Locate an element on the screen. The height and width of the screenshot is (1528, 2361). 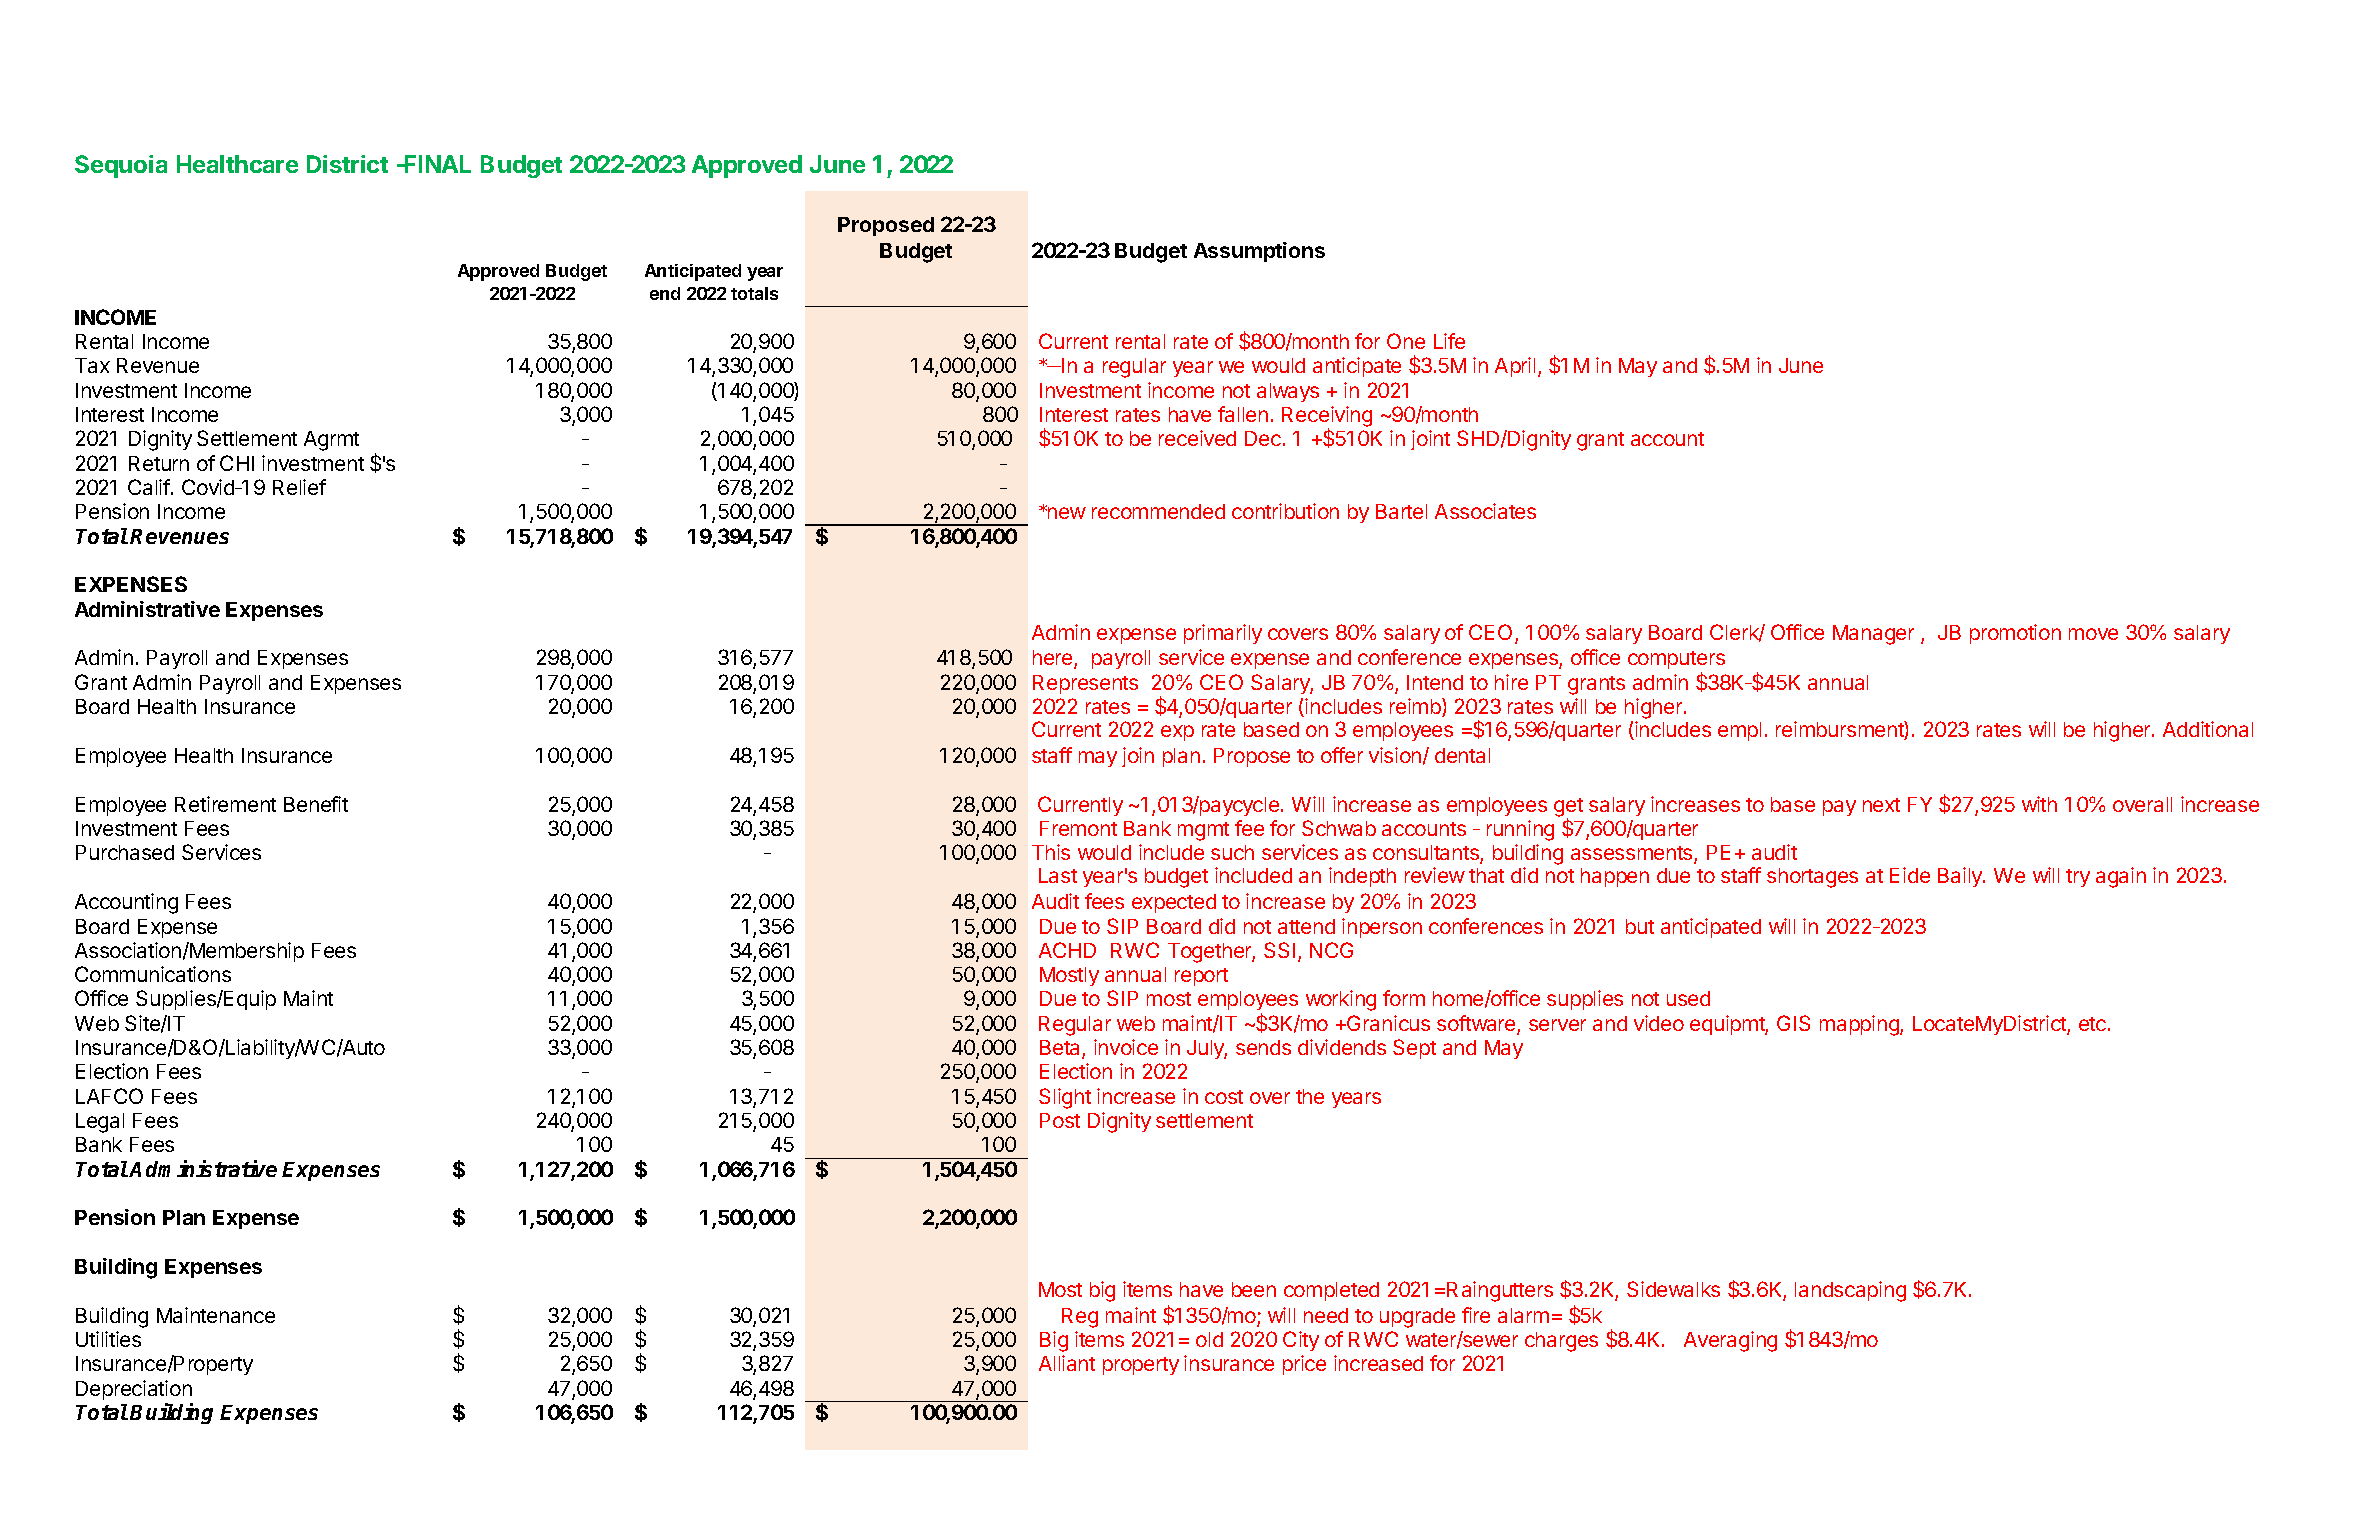
Baily is located at coordinates (1961, 877).
